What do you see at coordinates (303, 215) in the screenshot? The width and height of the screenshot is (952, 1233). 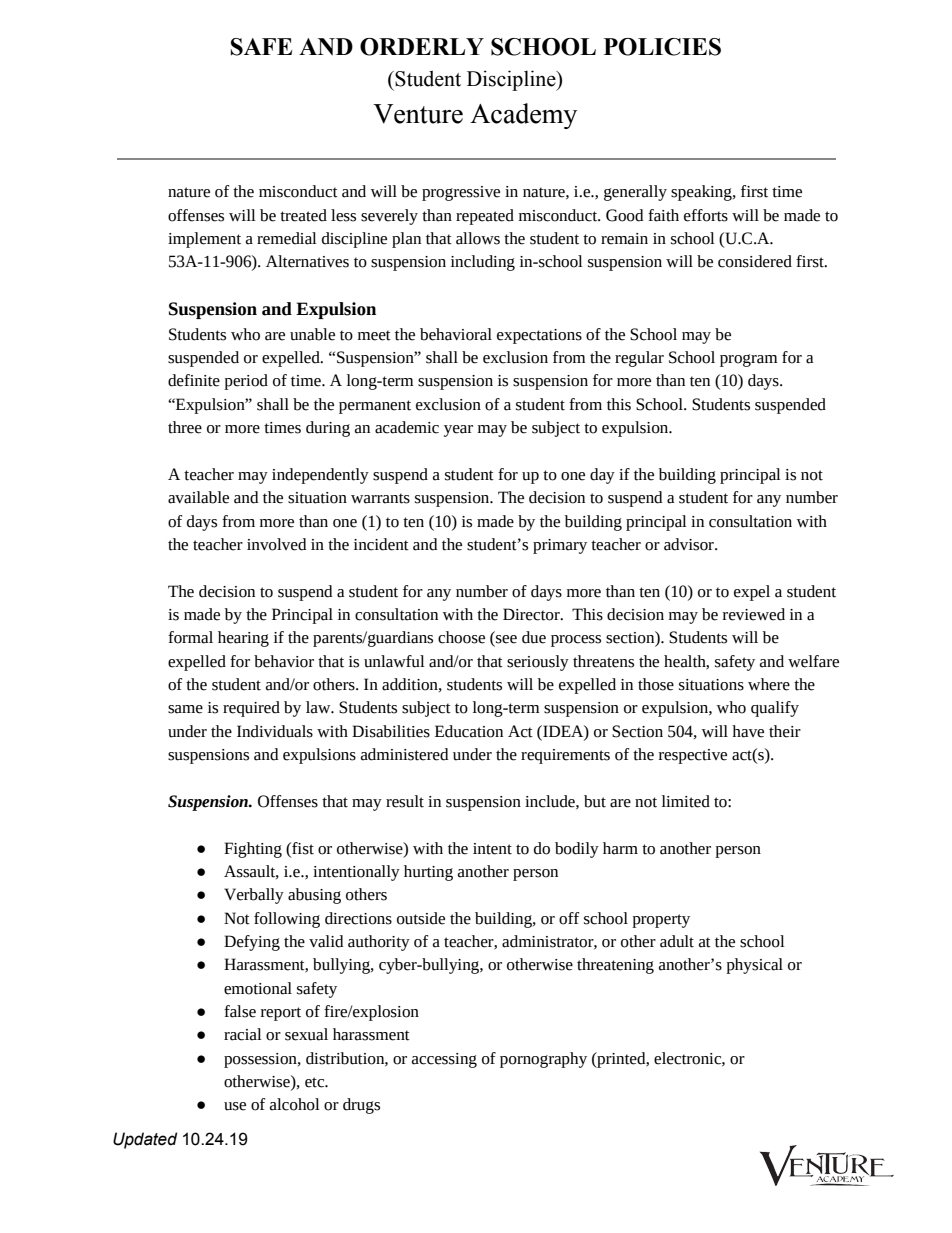 I see `treated` at bounding box center [303, 215].
